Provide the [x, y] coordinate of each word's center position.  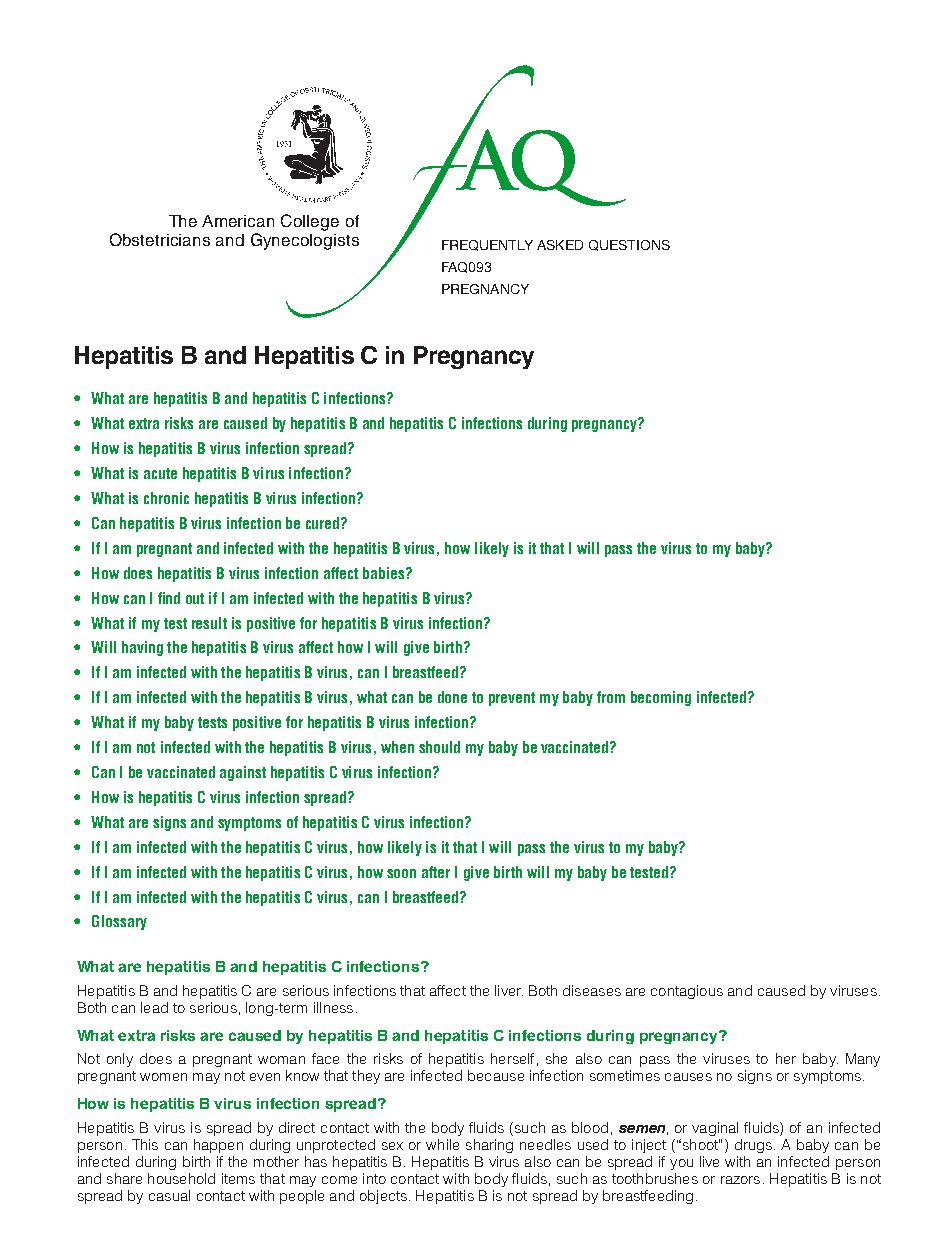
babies [385, 573]
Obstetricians [160, 239]
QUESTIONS [629, 245]
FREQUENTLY [487, 245]
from [611, 697]
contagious [687, 992]
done [452, 697]
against [243, 773]
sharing [489, 1146]
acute [160, 473]
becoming [661, 698]
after [436, 872]
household [181, 1178]
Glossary [119, 922]
